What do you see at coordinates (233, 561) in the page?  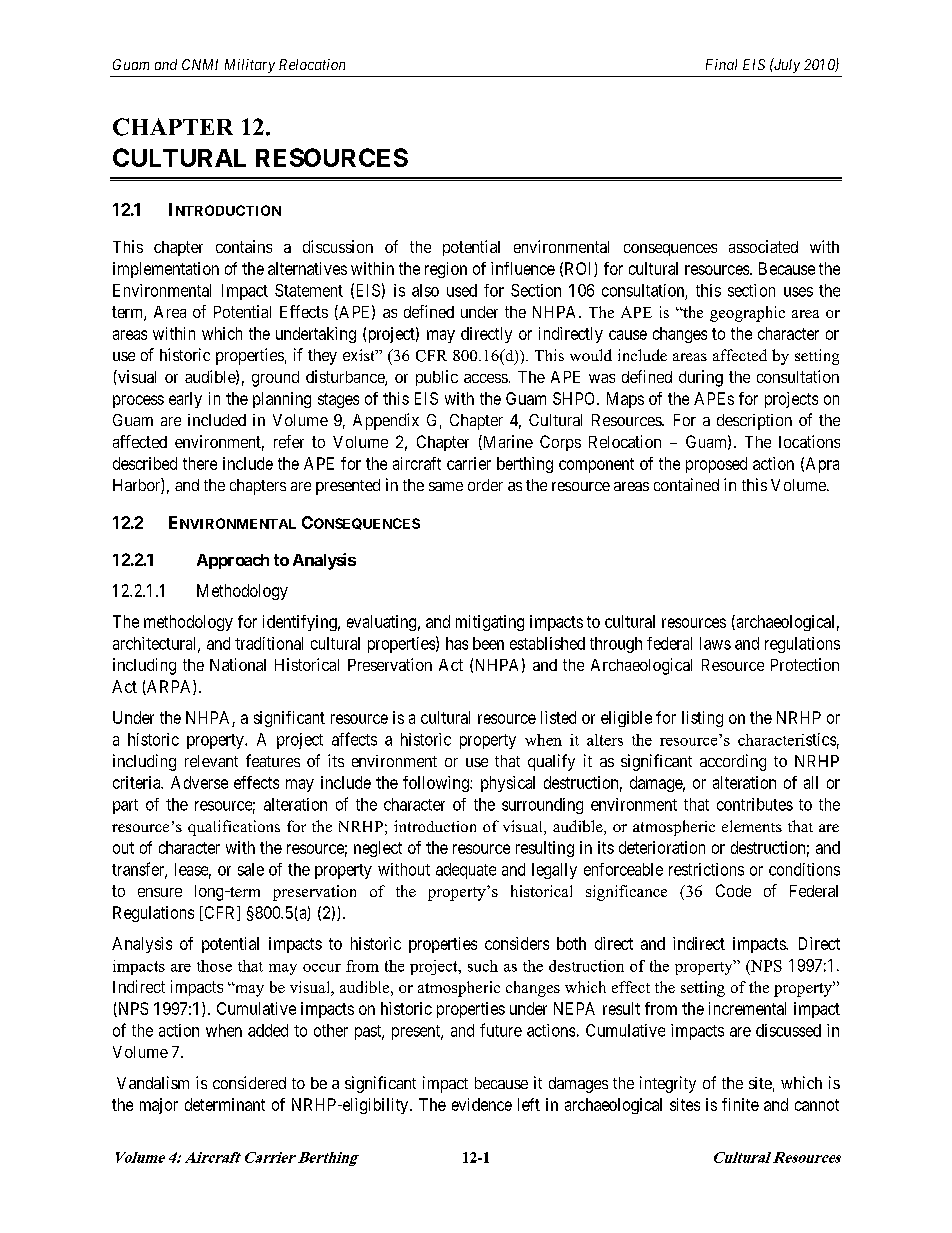 I see `Approach` at bounding box center [233, 561].
